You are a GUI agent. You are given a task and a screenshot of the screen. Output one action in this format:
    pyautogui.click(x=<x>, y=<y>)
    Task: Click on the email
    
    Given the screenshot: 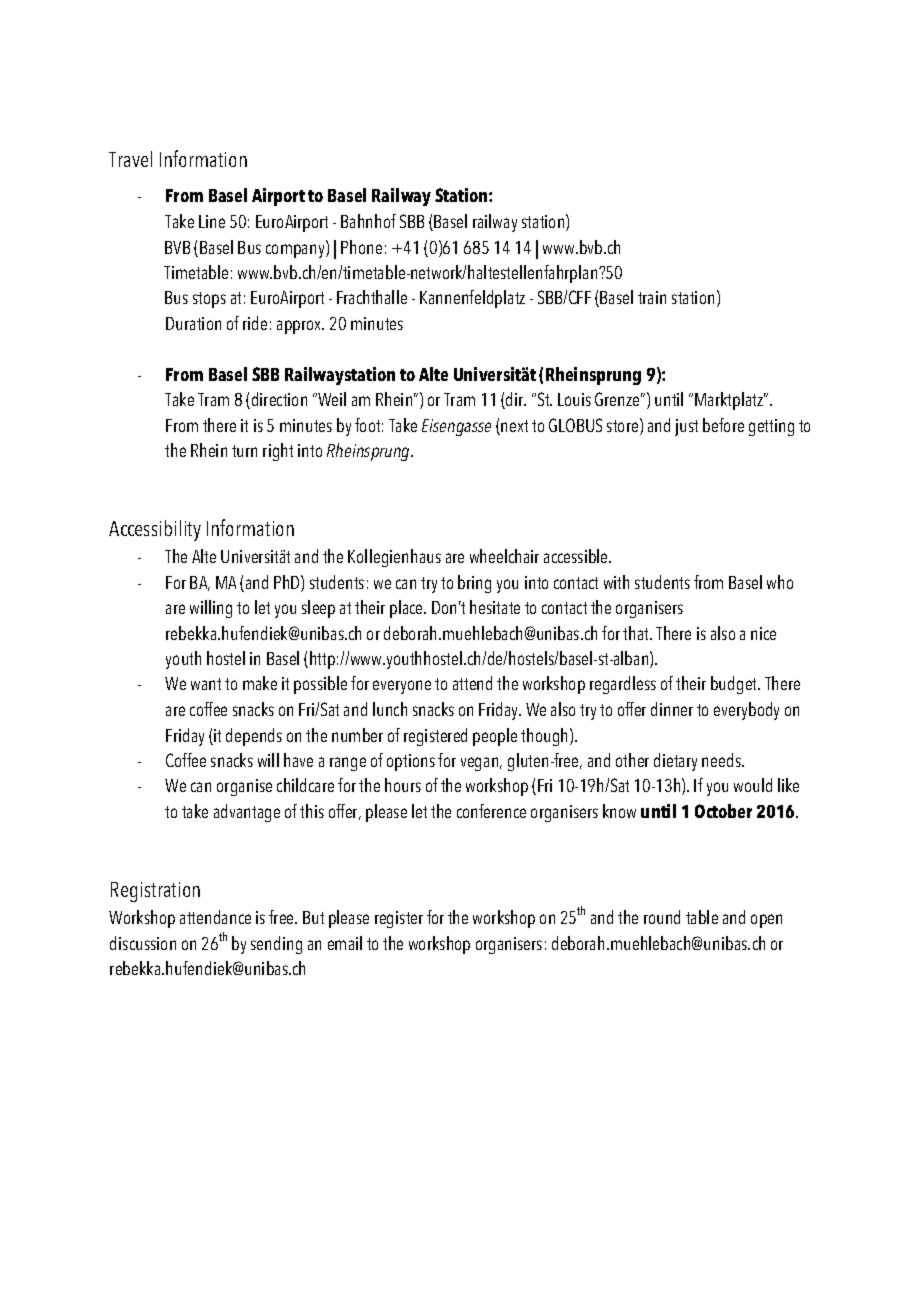 What is the action you would take?
    pyautogui.click(x=345, y=943)
